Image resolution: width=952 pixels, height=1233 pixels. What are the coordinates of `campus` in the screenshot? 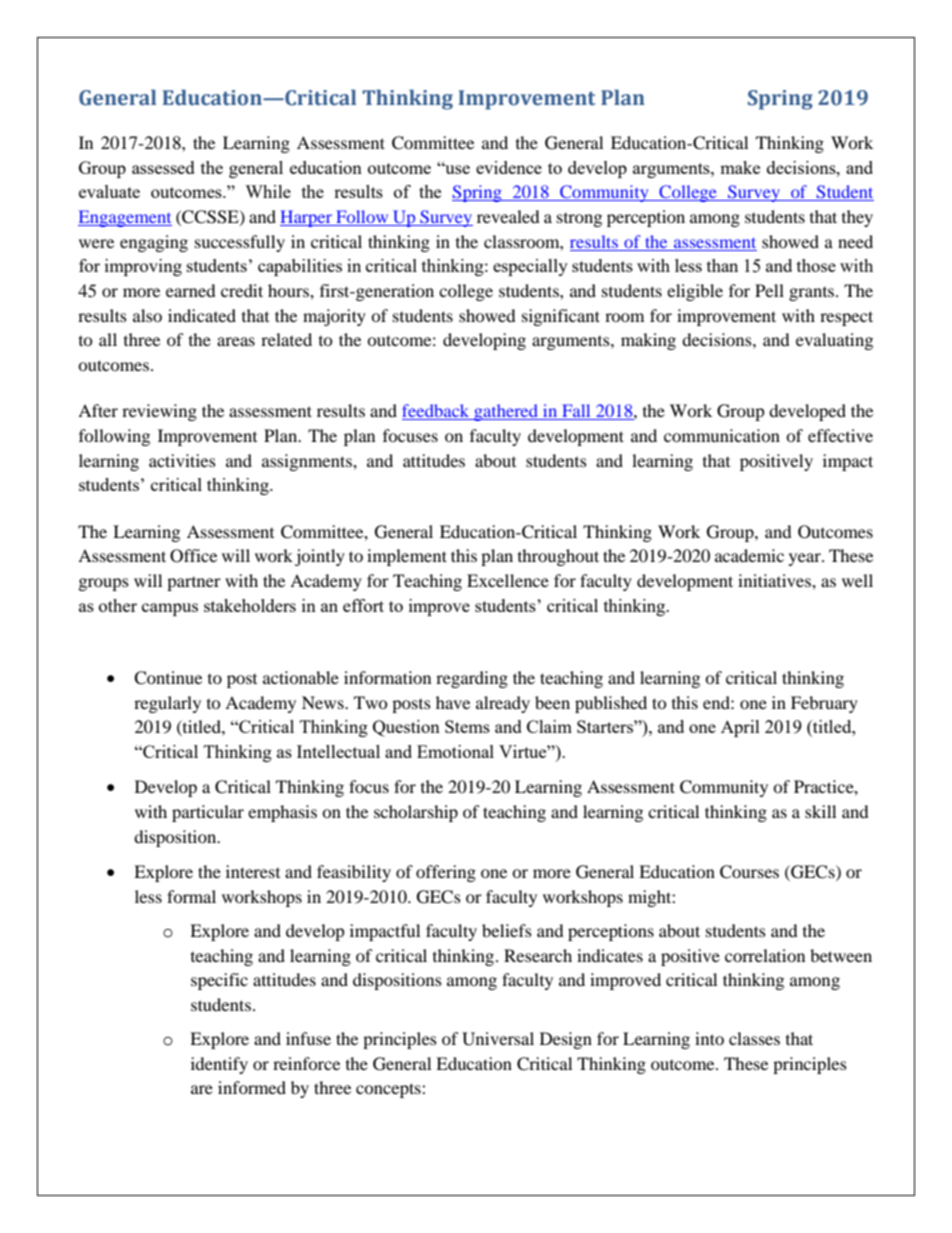 It's located at (170, 609).
